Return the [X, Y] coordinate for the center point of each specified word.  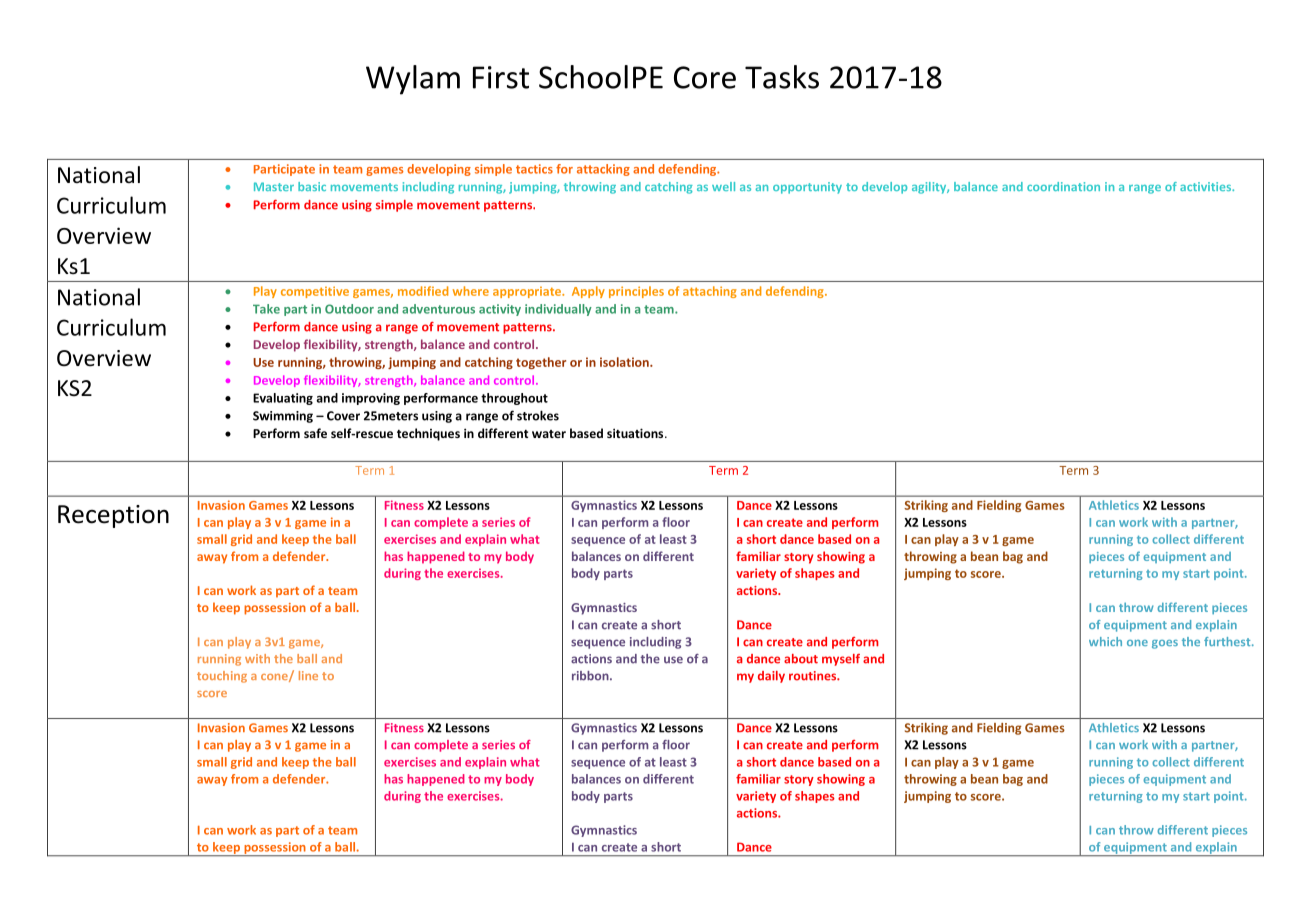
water [549, 434]
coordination [1063, 186]
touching [222, 677]
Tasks [782, 77]
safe [315, 433]
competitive [315, 292]
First [501, 77]
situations [636, 433]
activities [1207, 186]
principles [636, 292]
